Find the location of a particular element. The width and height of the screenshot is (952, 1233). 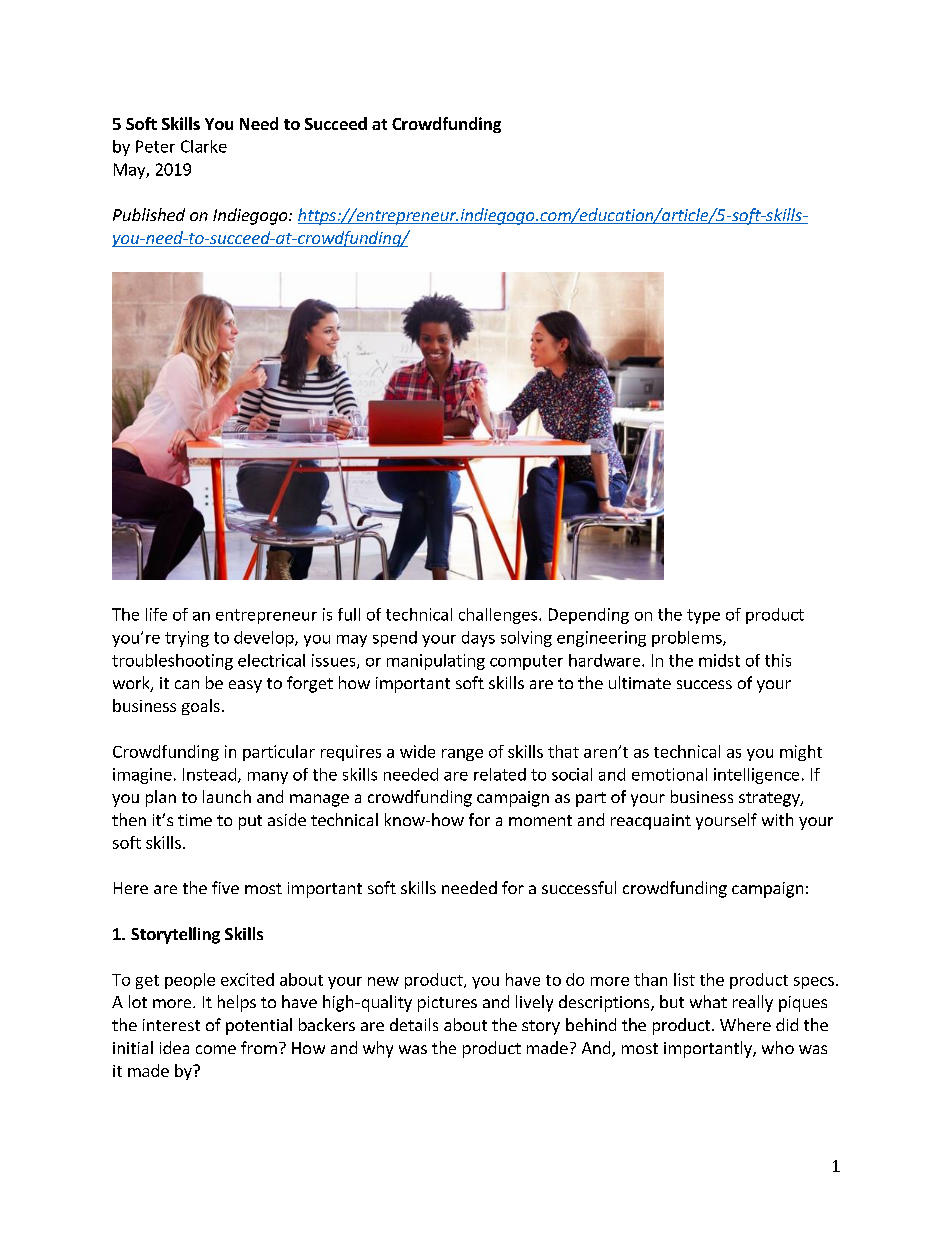

time is located at coordinates (195, 820).
